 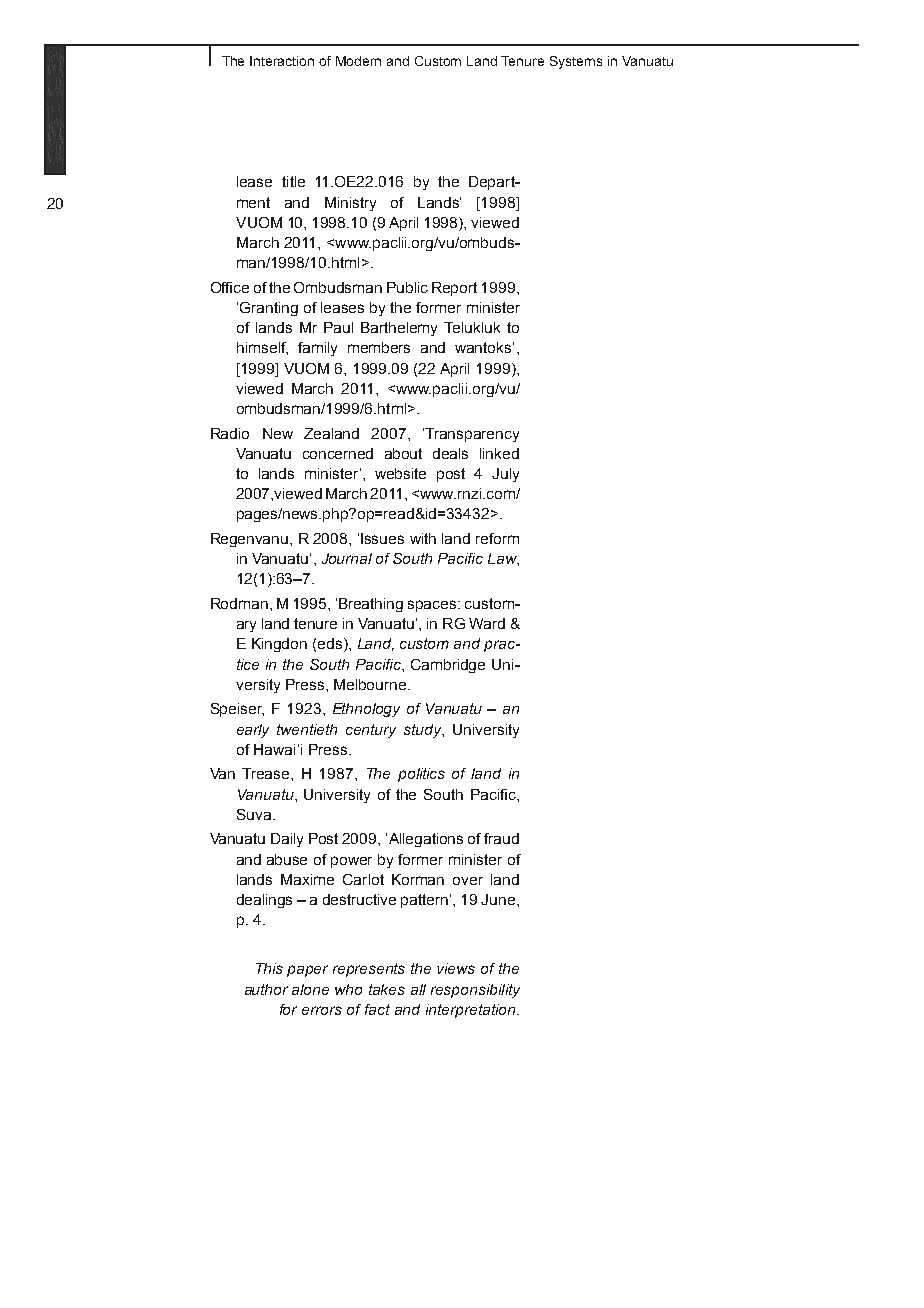 What do you see at coordinates (454, 289) in the screenshot?
I see `Report` at bounding box center [454, 289].
